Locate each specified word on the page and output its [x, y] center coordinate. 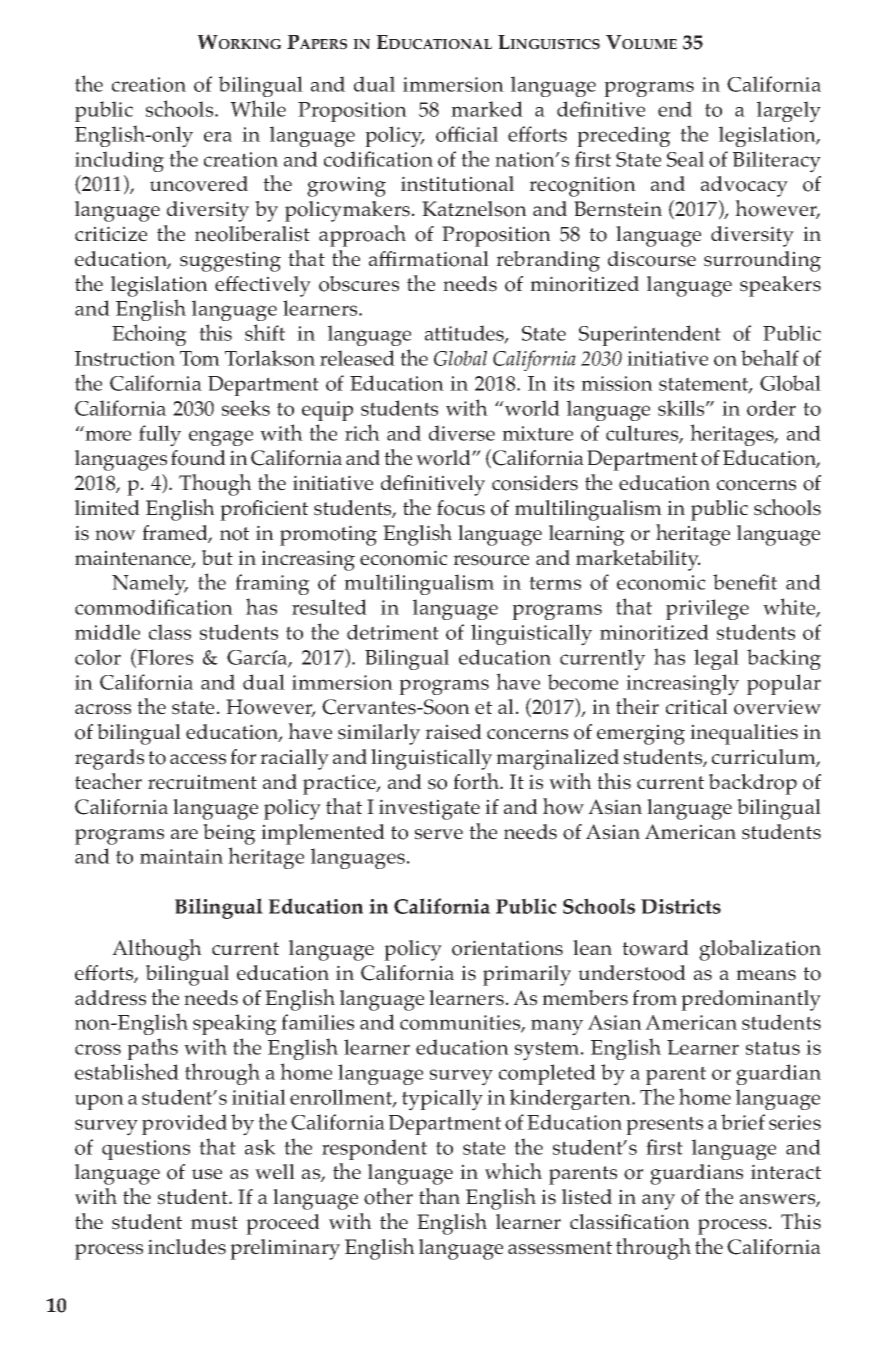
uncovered [199, 184]
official [467, 134]
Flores [164, 657]
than [439, 1196]
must [214, 1223]
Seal [685, 159]
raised [453, 732]
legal [716, 659]
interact [786, 1172]
